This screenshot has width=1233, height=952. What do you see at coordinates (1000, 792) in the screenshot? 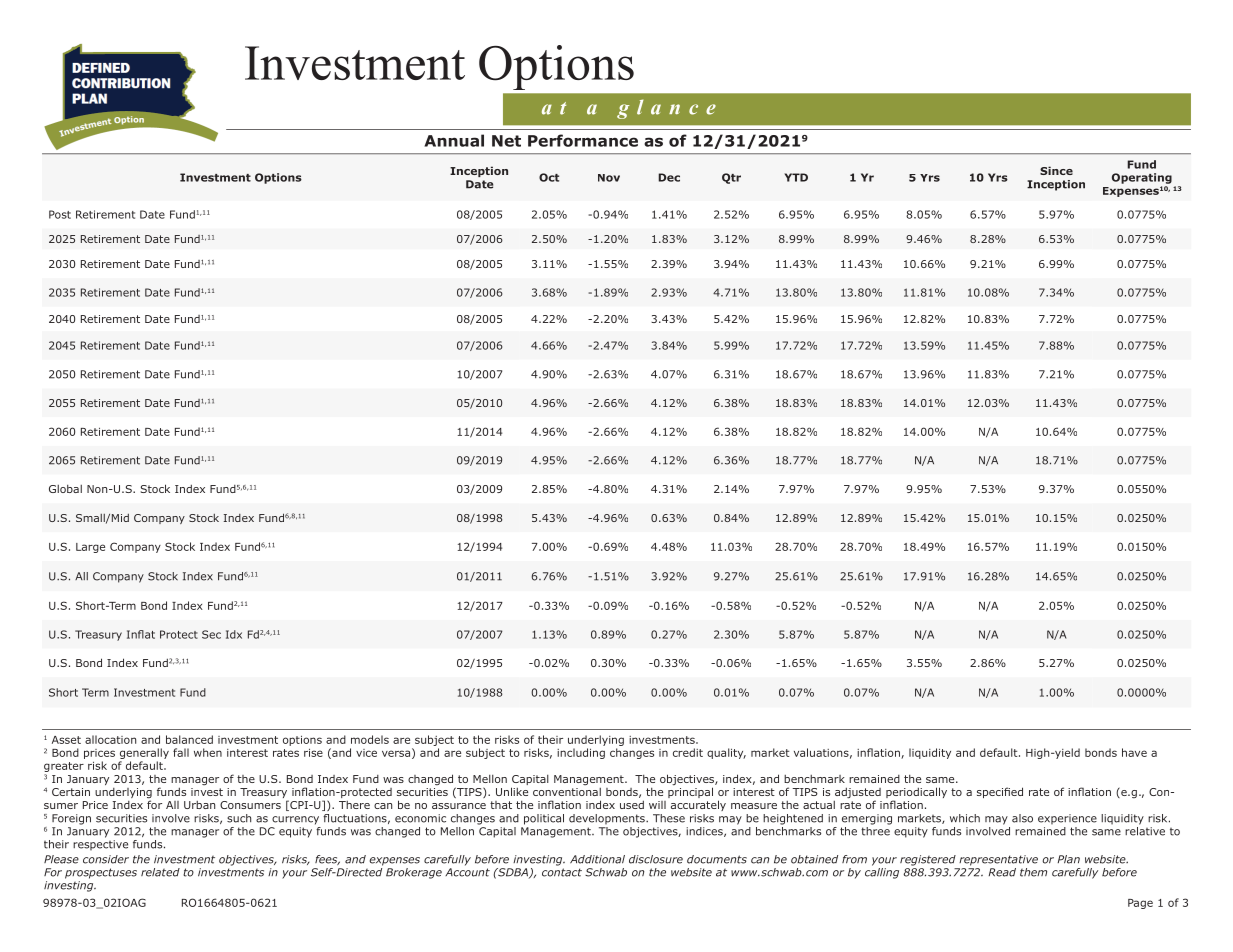
I see `specified` at bounding box center [1000, 792].
